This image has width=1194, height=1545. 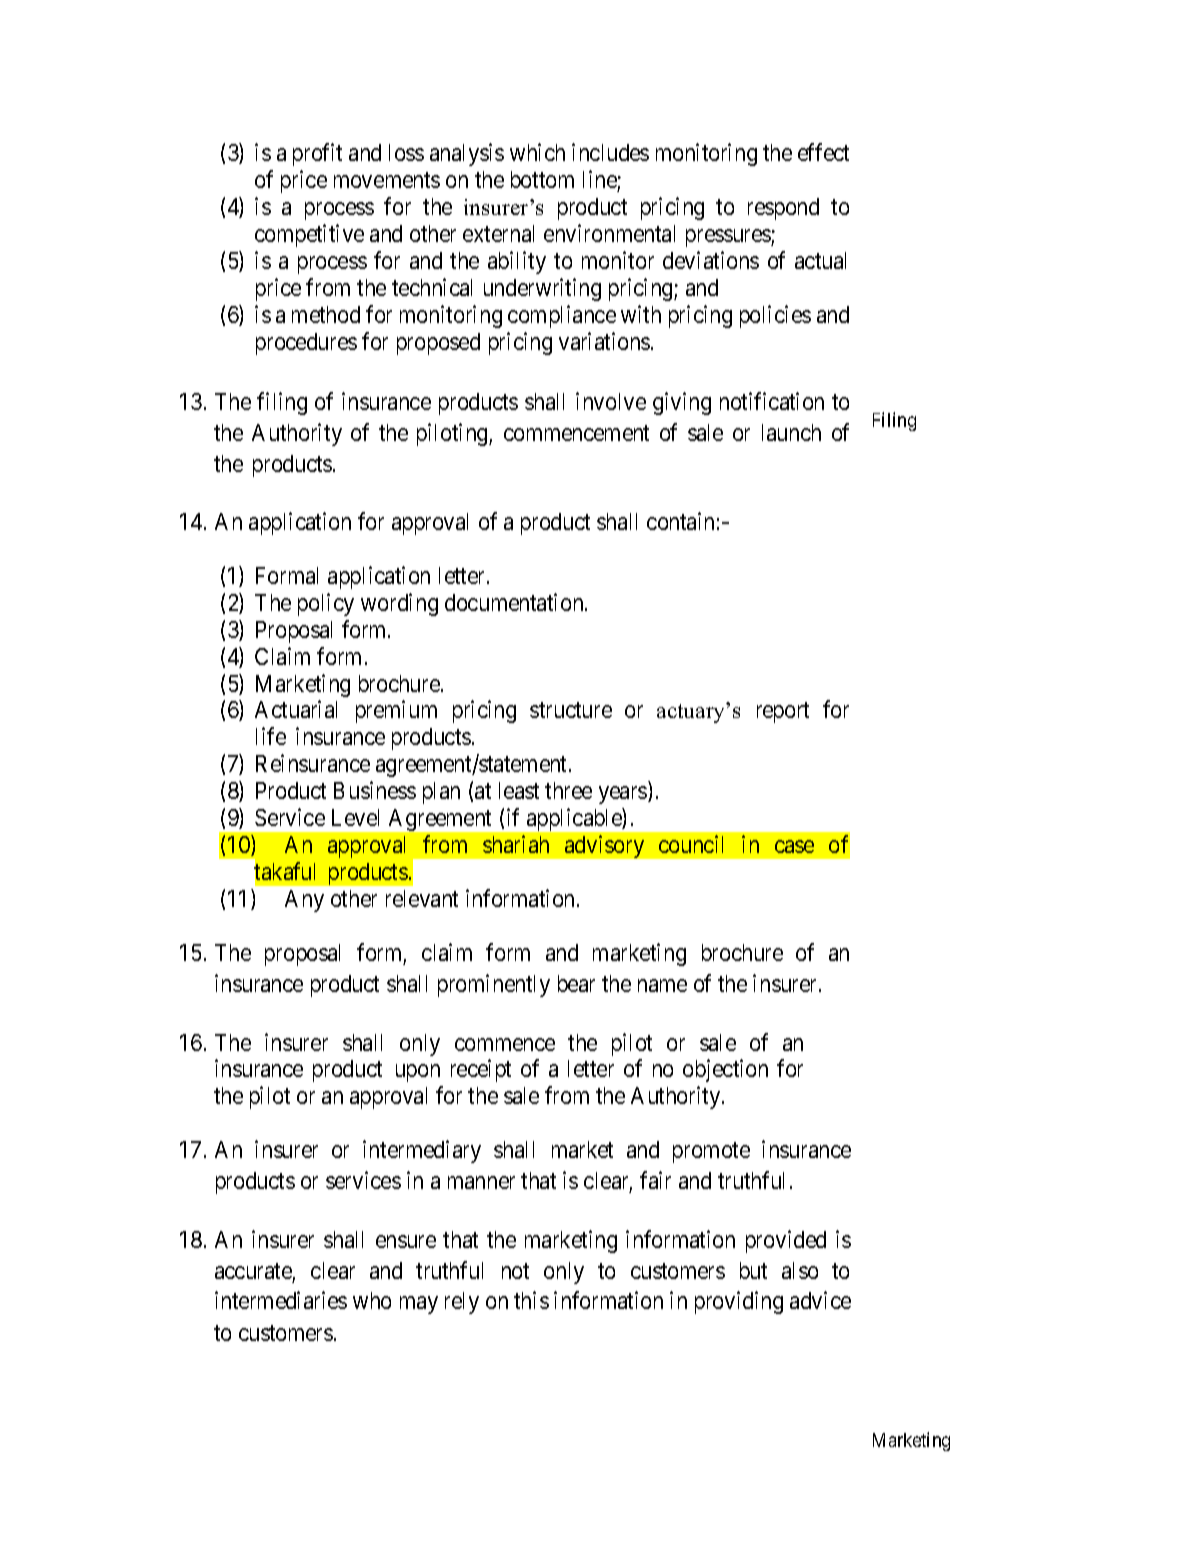 What do you see at coordinates (611, 401) in the image?
I see `involve` at bounding box center [611, 401].
